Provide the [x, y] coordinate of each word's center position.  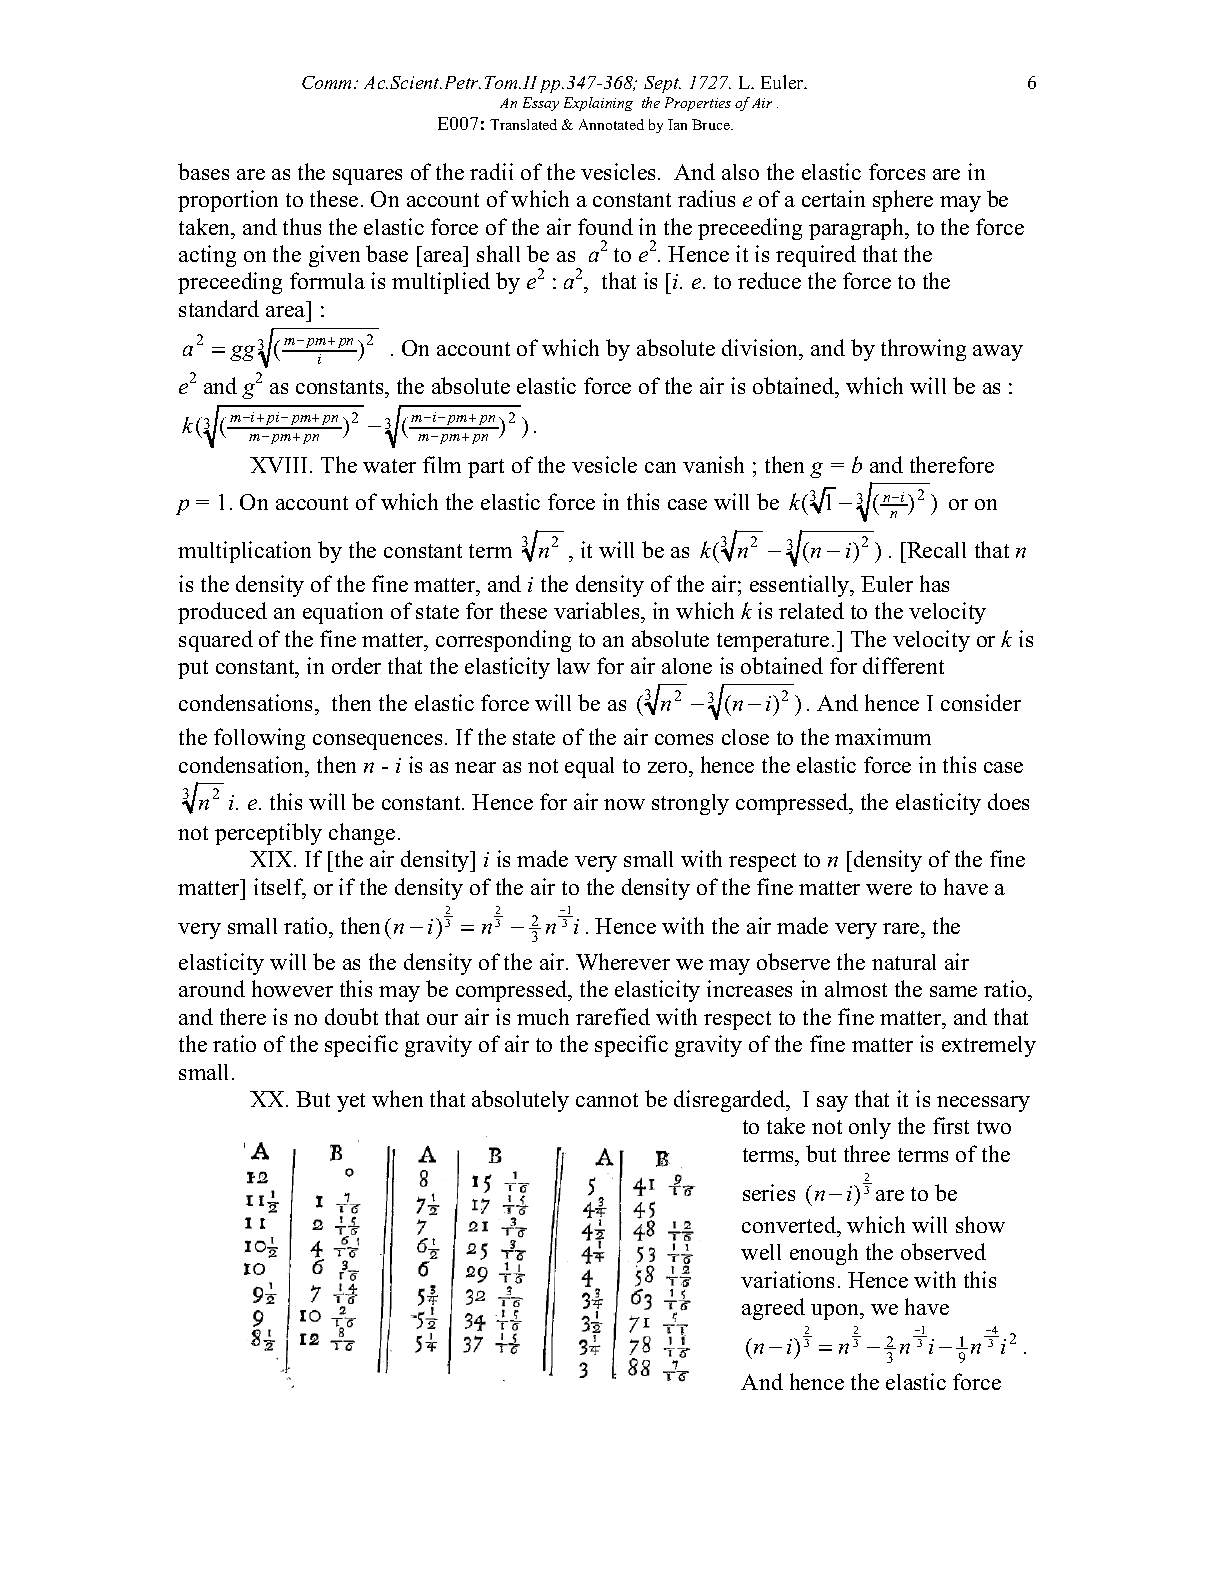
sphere [903, 201]
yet [351, 1102]
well [761, 1252]
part [486, 468]
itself [280, 888]
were [889, 889]
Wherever [623, 961]
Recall [935, 550]
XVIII [280, 465]
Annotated [611, 124]
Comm [328, 82]
